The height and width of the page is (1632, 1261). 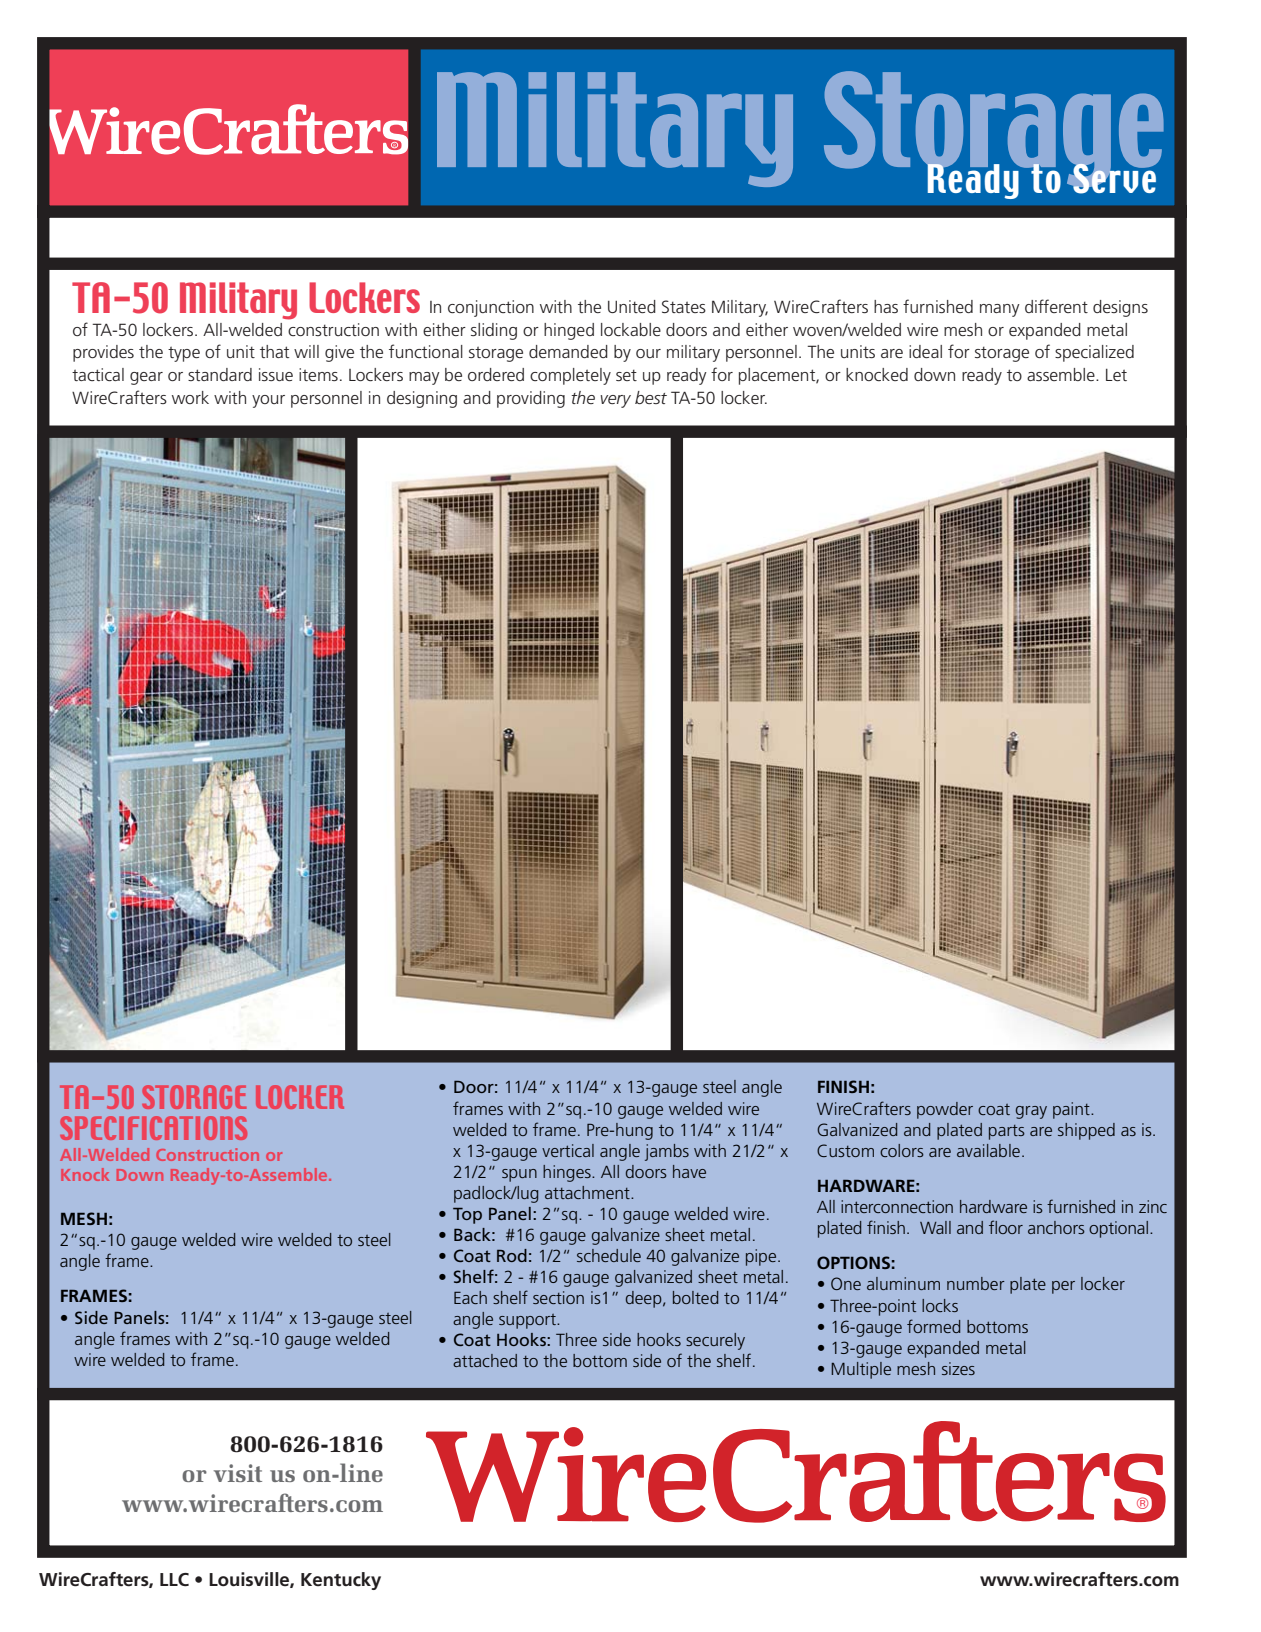 I want to click on gray, so click(x=1031, y=1112).
